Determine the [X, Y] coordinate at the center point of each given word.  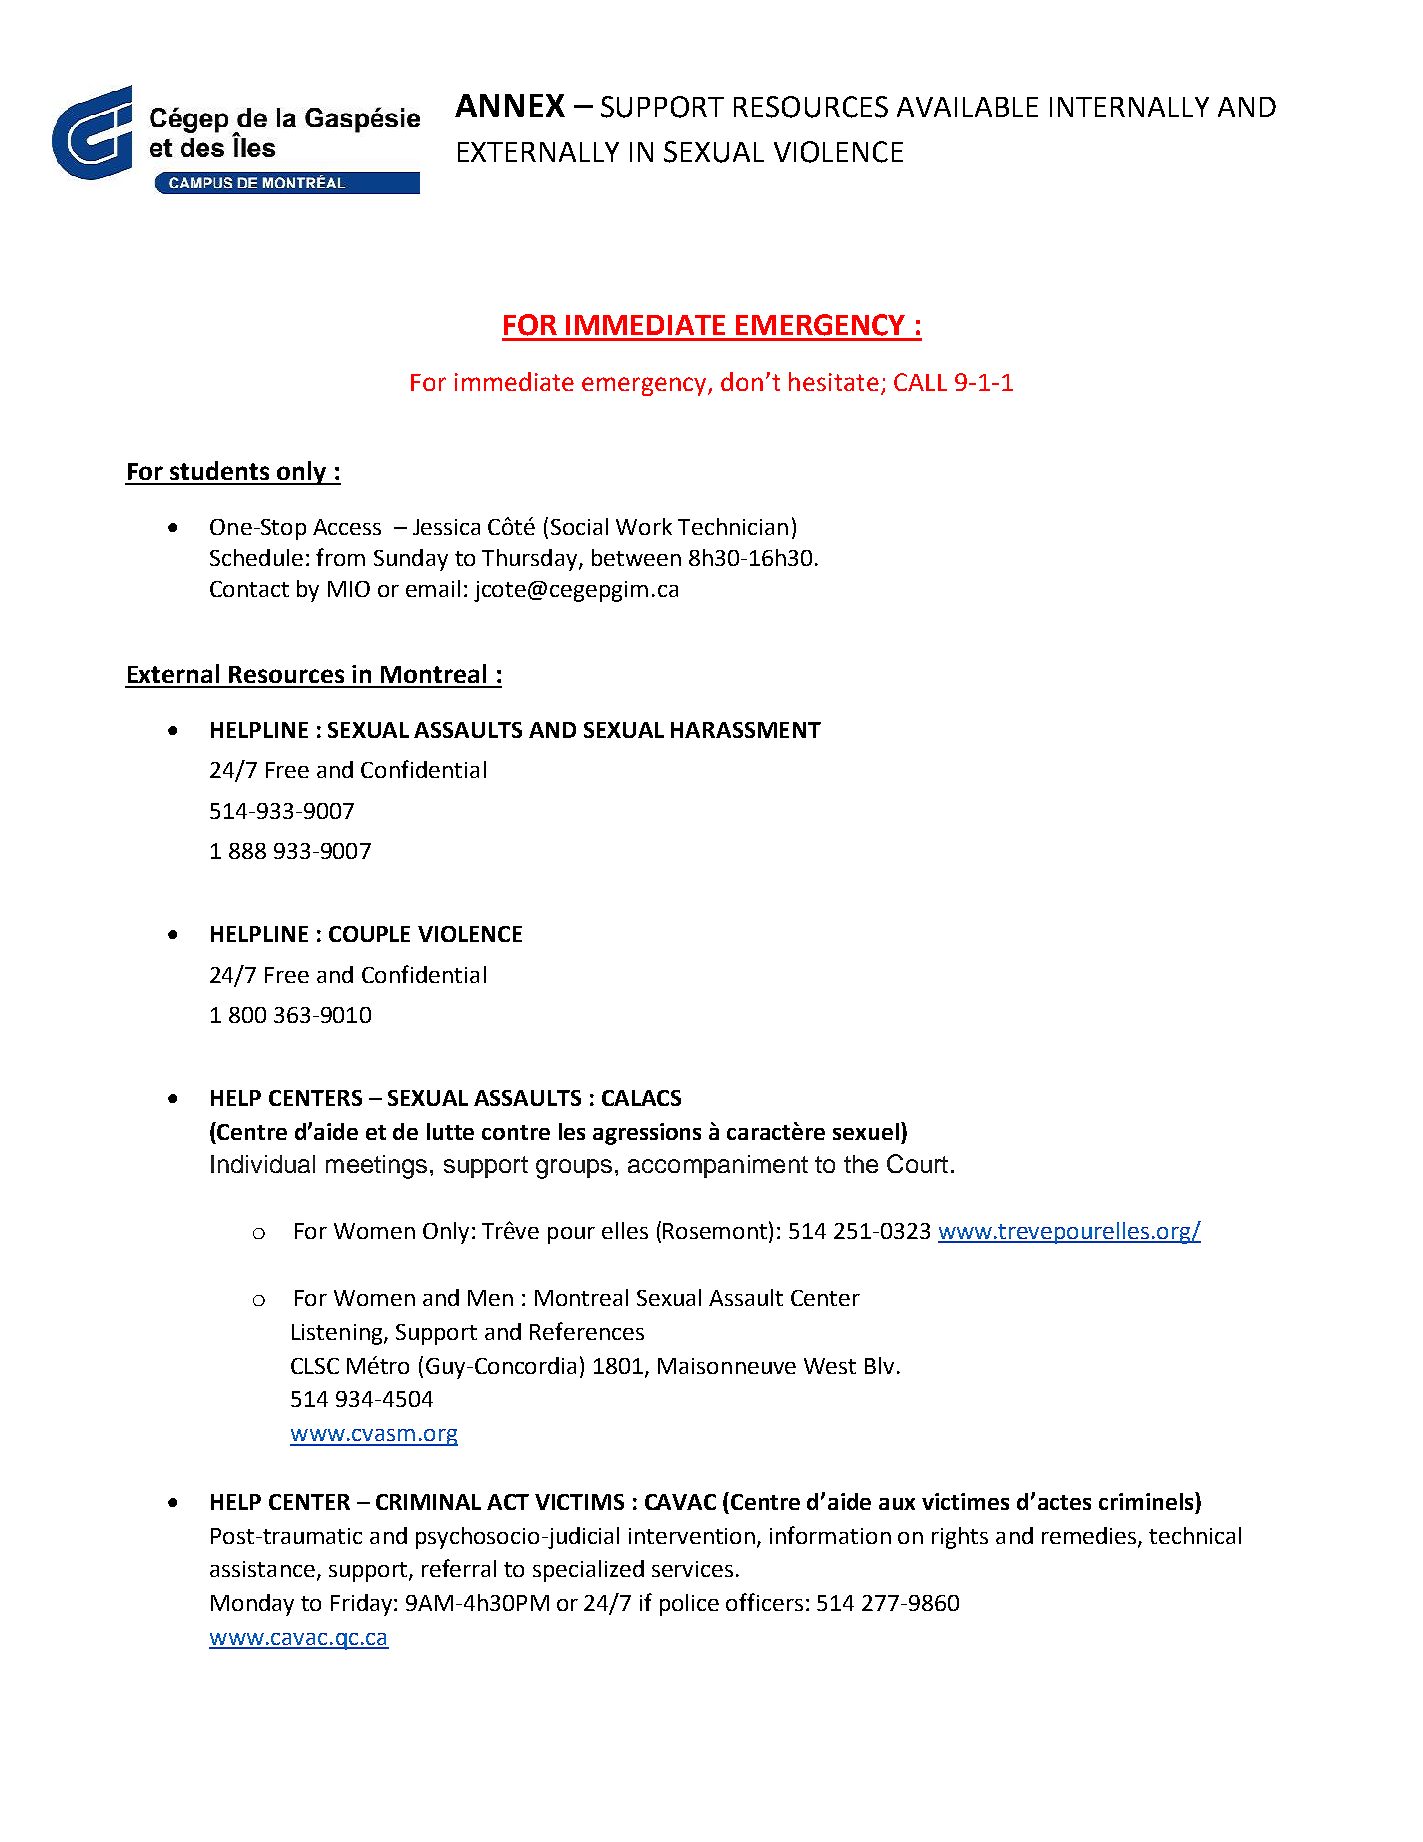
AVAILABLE [967, 107]
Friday [363, 1605]
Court [917, 1163]
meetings [376, 1167]
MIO [349, 589]
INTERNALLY [1129, 107]
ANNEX [510, 105]
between [636, 557]
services [692, 1569]
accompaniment [718, 1166]
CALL [920, 382]
